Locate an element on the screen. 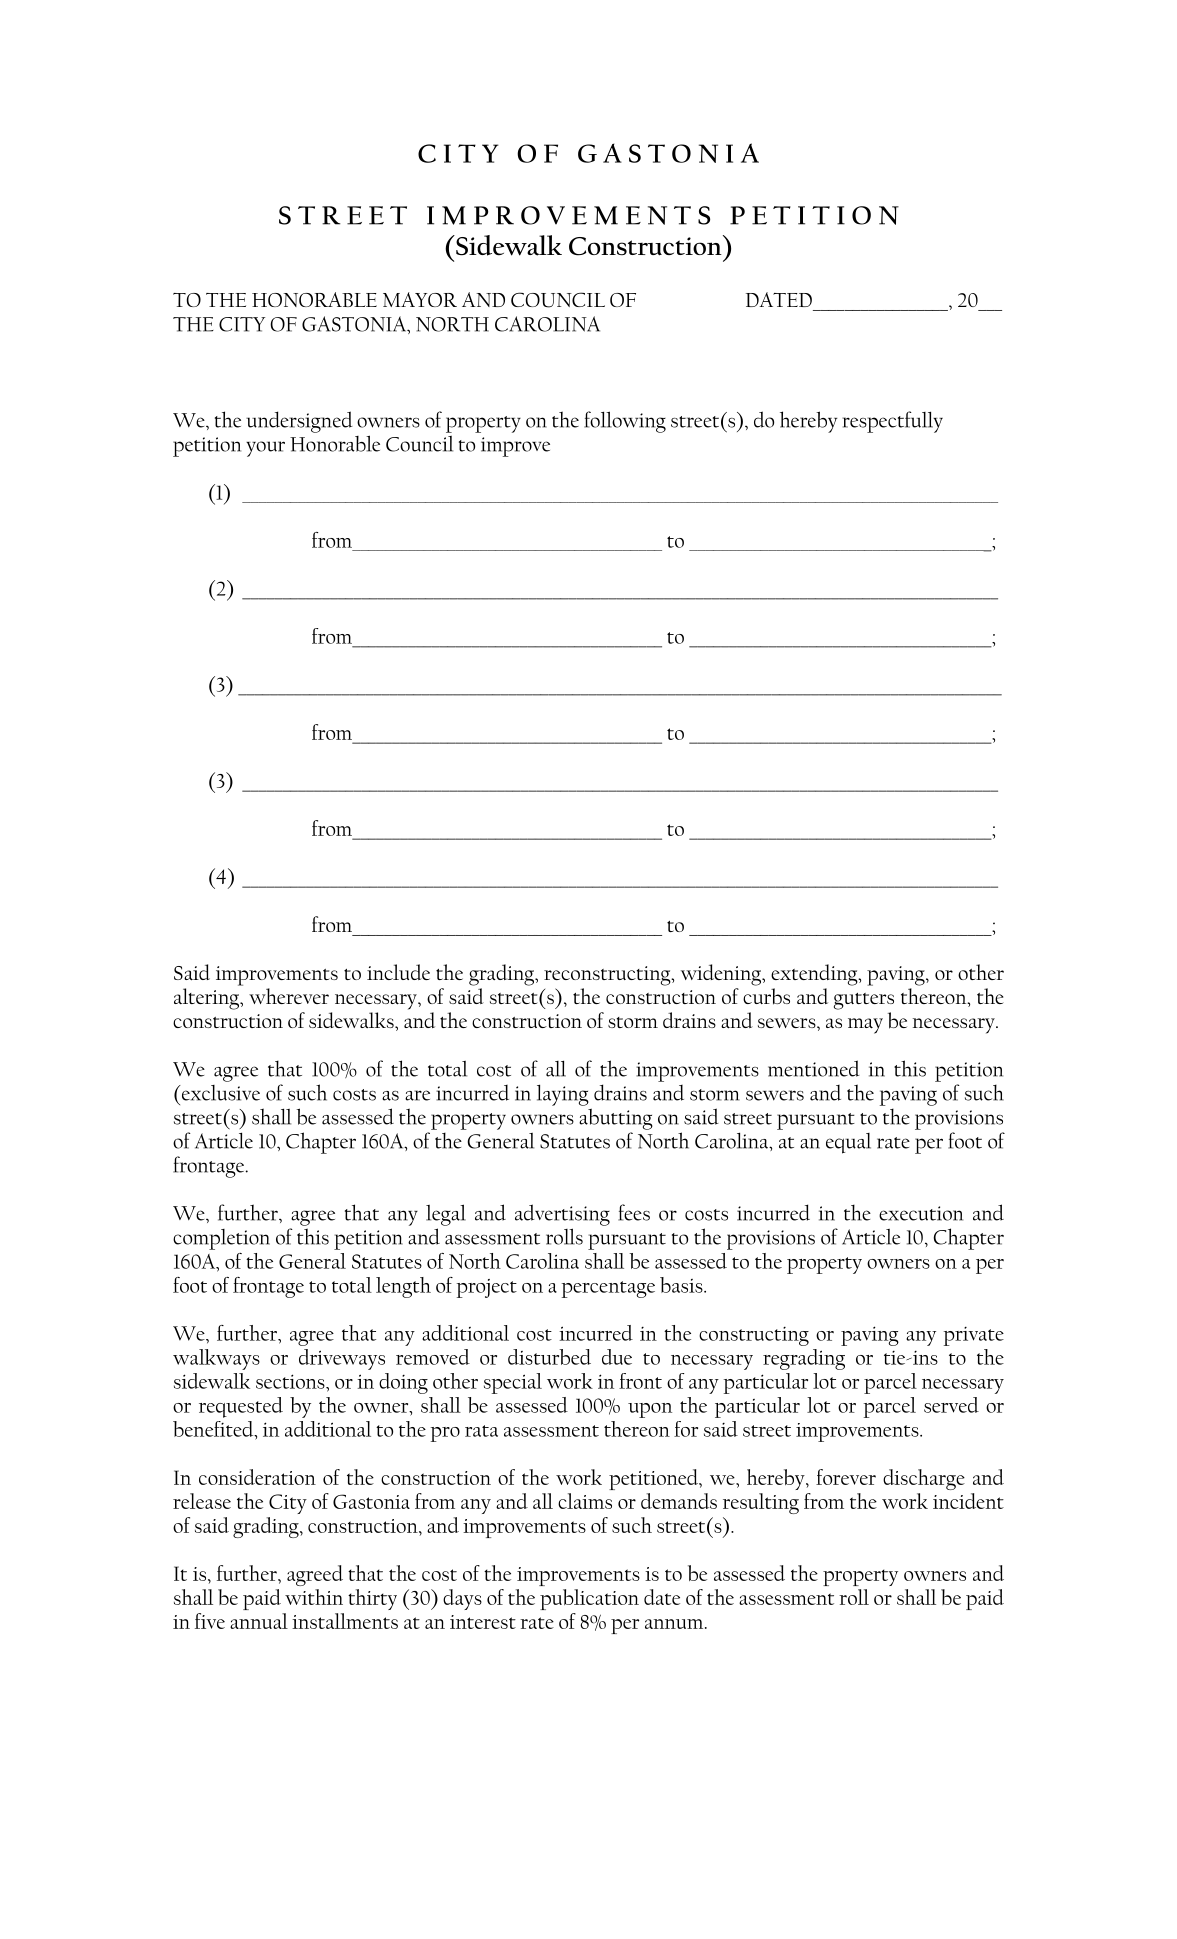  extending is located at coordinates (815, 975).
